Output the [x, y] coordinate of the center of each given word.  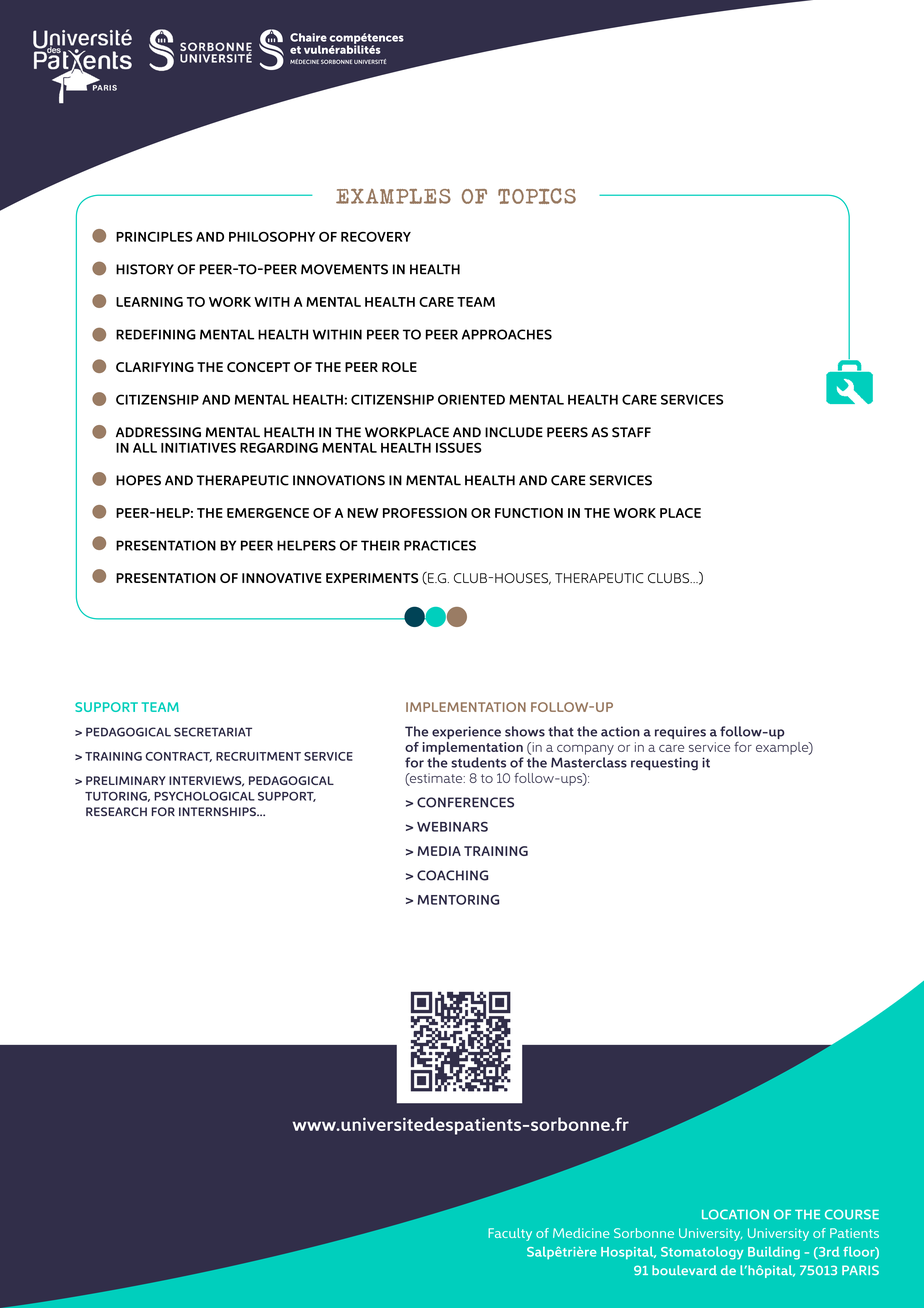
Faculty [510, 1234]
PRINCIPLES [154, 237]
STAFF [631, 432]
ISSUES [458, 448]
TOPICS [537, 196]
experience [466, 732]
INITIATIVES [198, 448]
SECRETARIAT [213, 732]
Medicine [581, 1233]
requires [680, 732]
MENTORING [458, 900]
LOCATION [735, 1214]
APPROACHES [507, 334]
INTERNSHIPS [218, 811]
